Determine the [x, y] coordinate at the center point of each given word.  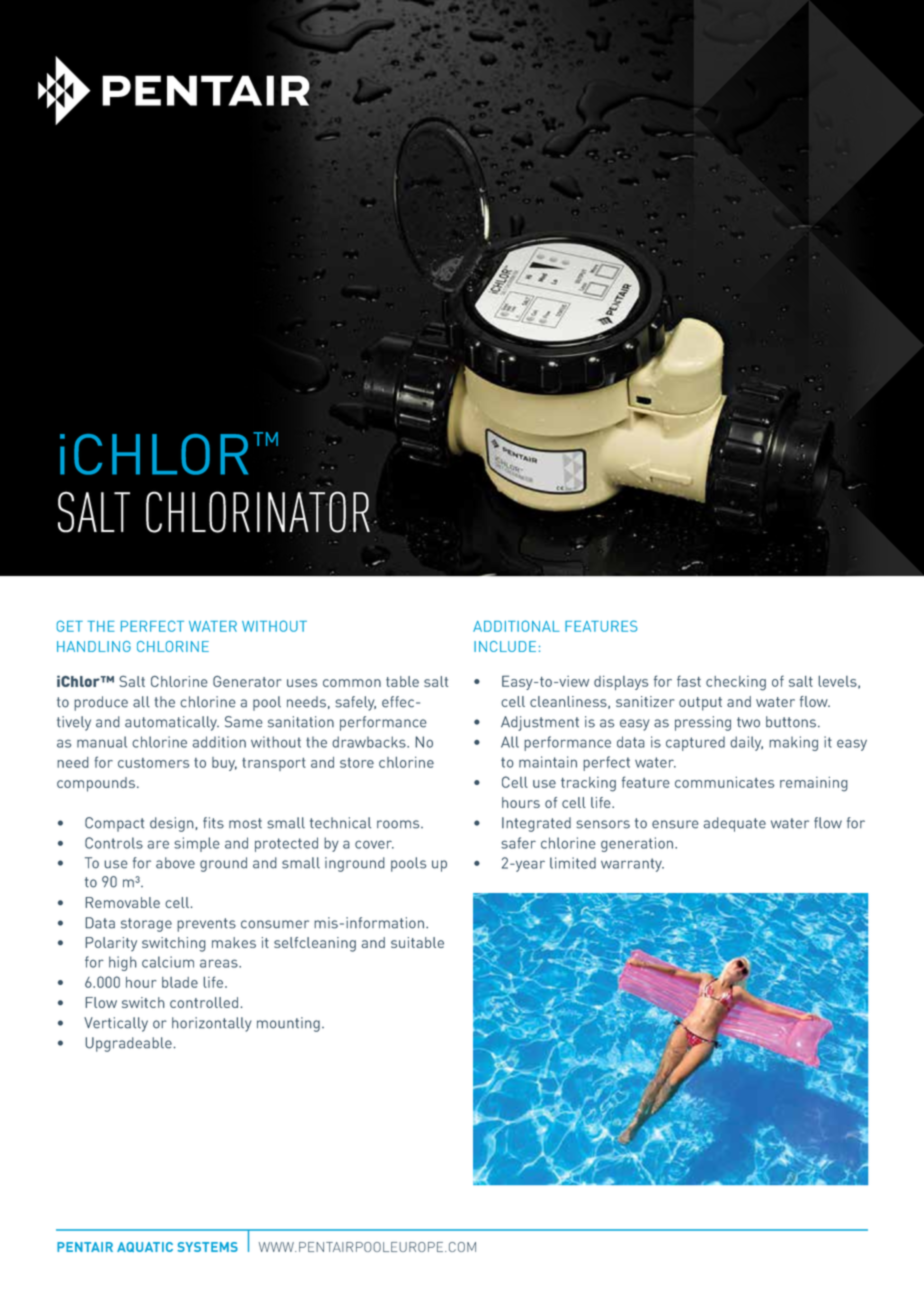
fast [689, 681]
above [175, 863]
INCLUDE [505, 646]
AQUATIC [145, 1247]
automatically [172, 723]
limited [573, 863]
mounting [288, 1024]
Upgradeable [128, 1044]
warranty [632, 865]
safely [355, 703]
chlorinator [259, 512]
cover [374, 844]
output [700, 704]
